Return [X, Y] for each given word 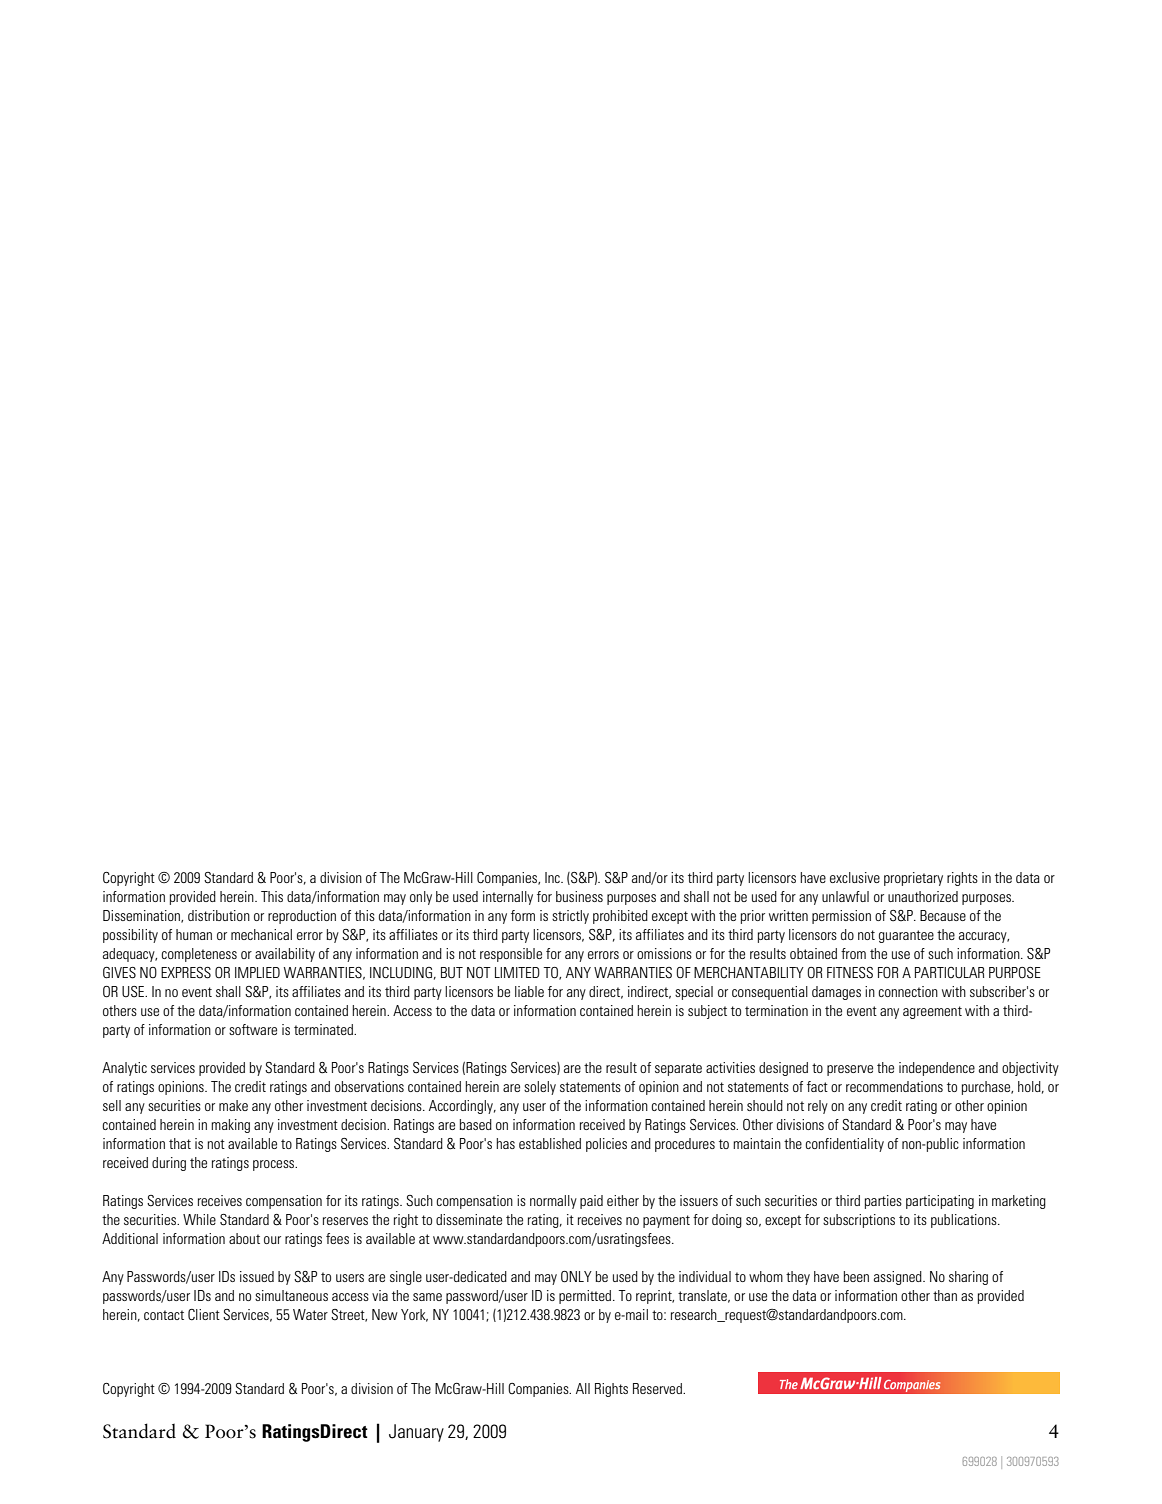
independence [937, 1069]
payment [666, 1221]
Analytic [124, 1069]
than [945, 1295]
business [579, 896]
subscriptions [859, 1221]
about [244, 1238]
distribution [219, 915]
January [416, 1433]
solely [540, 1088]
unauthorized [923, 896]
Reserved [658, 1388]
